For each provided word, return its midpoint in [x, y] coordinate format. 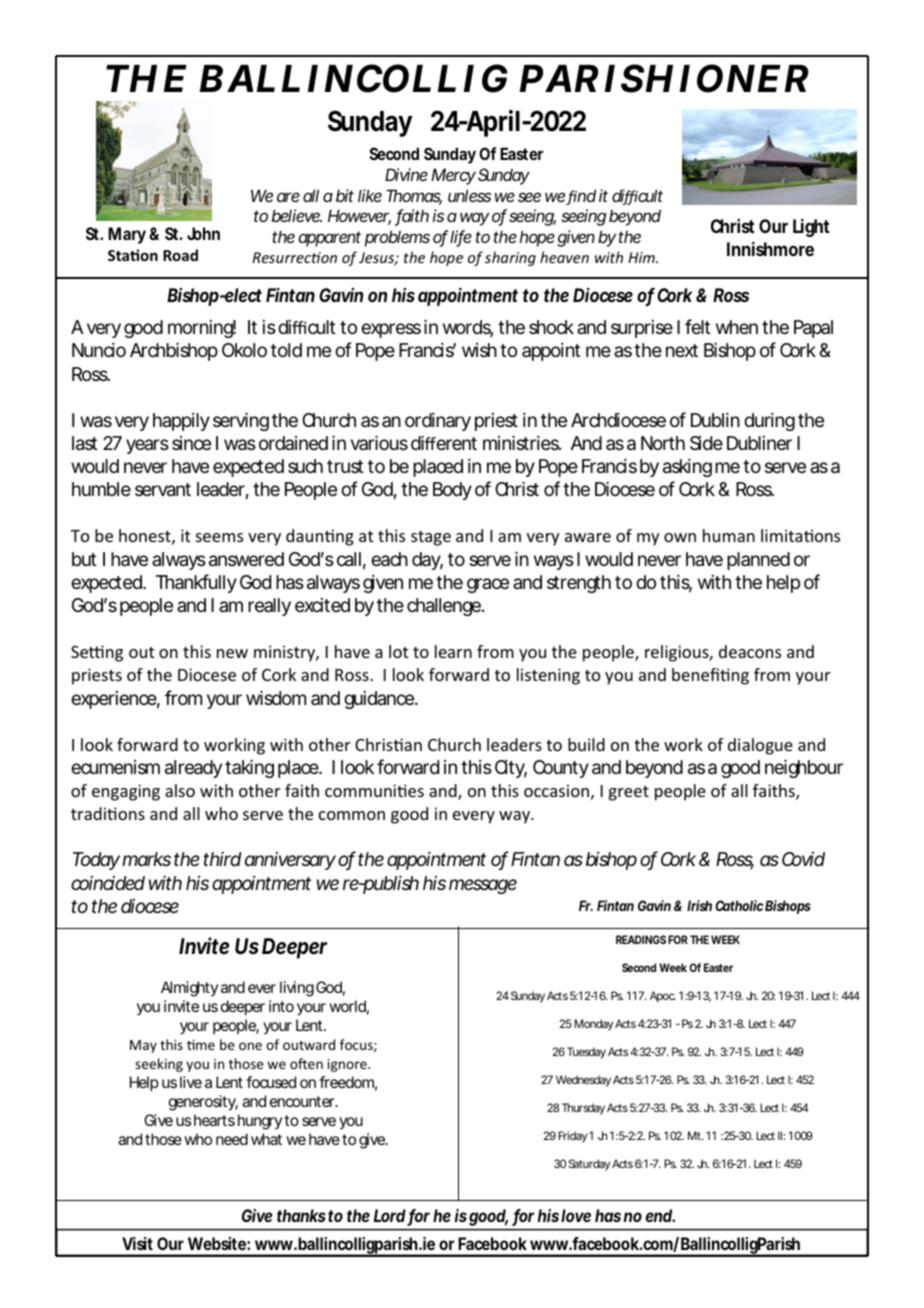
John [203, 233]
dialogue [760, 746]
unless [469, 195]
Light [811, 228]
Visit [138, 1243]
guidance [380, 700]
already [193, 769]
